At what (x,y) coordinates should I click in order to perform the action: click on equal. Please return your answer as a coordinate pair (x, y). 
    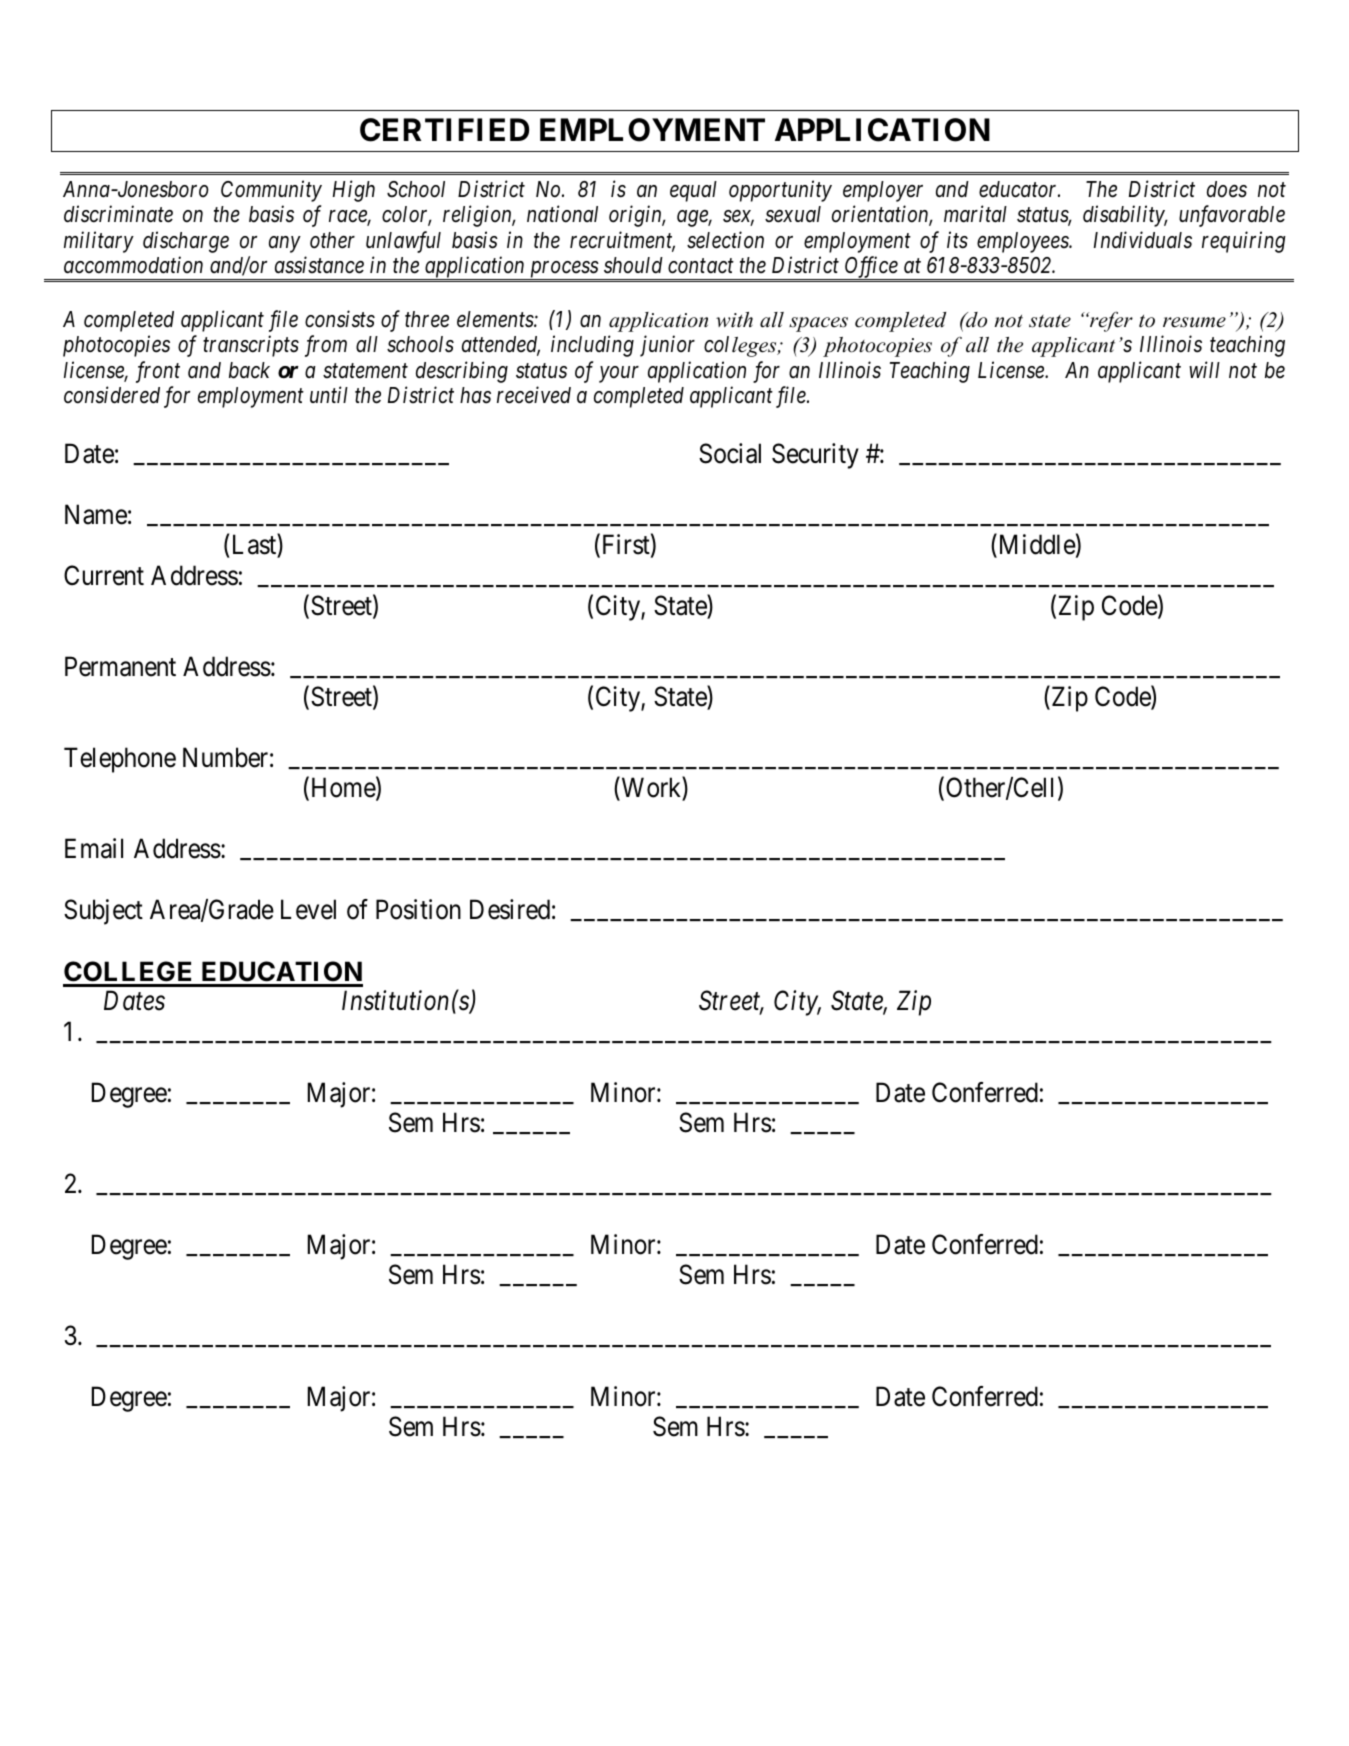
    Looking at the image, I should click on (693, 191).
